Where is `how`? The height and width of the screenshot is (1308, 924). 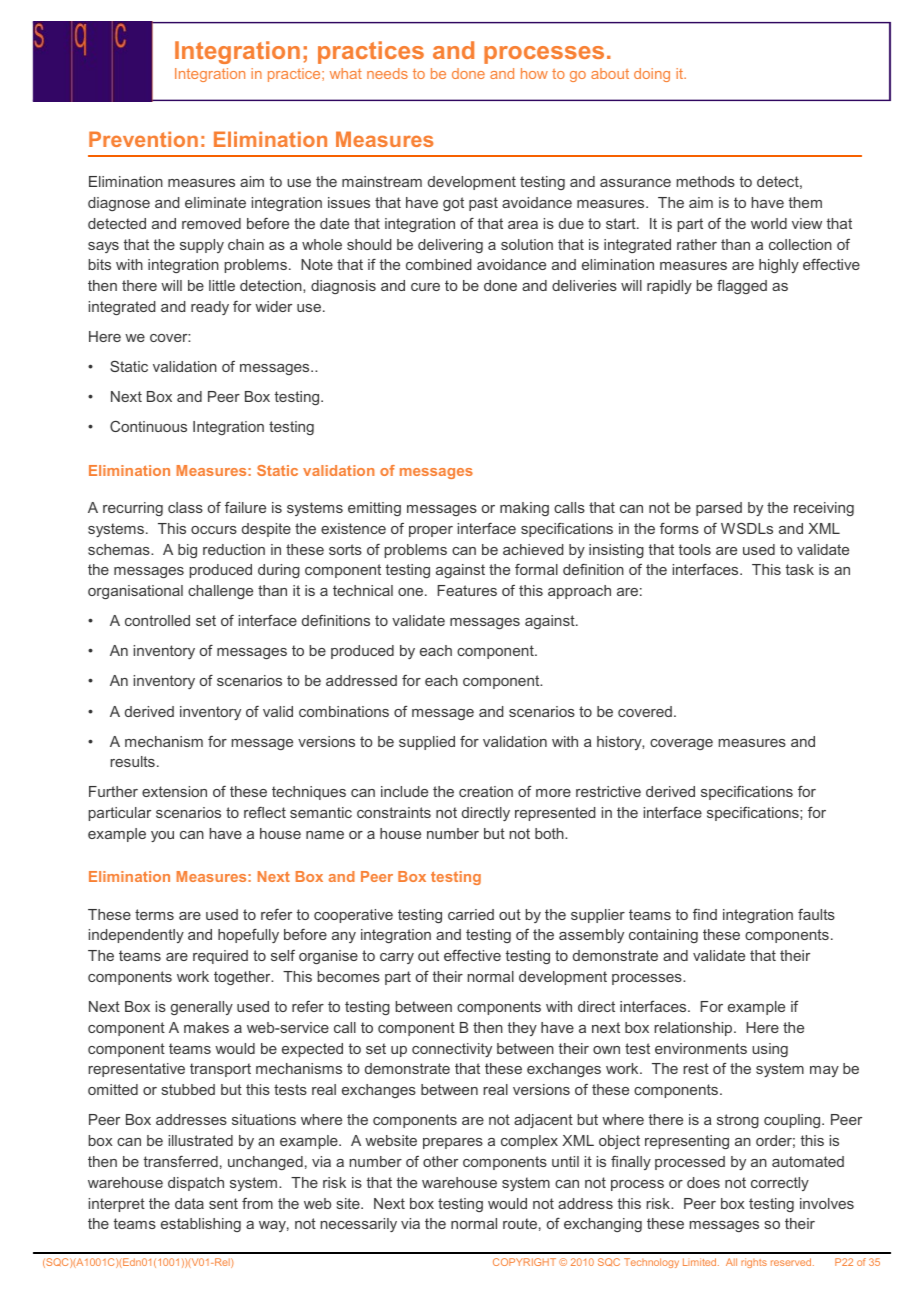
how is located at coordinates (534, 73).
